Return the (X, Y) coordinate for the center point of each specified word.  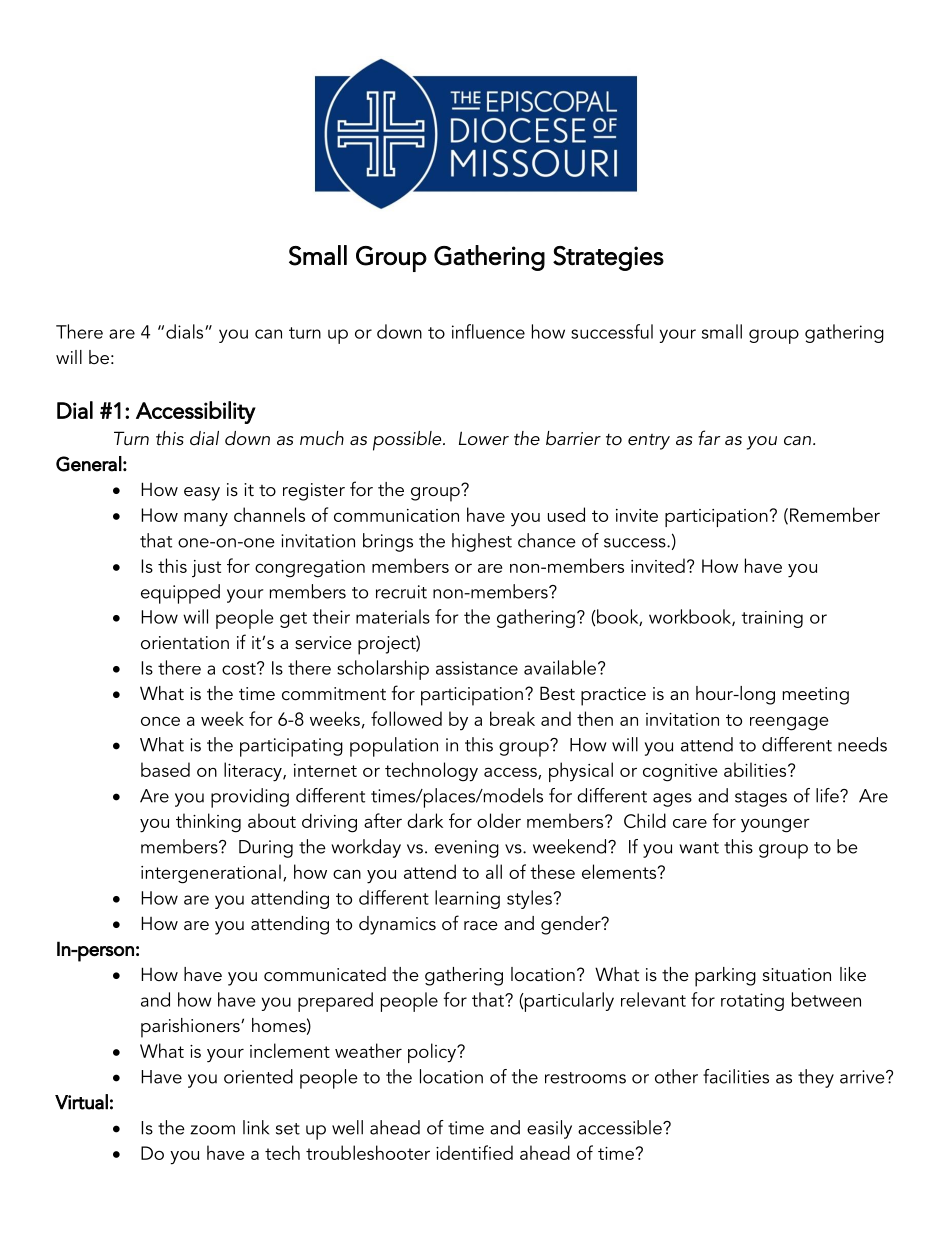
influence (488, 331)
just (206, 568)
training (772, 619)
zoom (212, 1130)
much (322, 438)
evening (467, 849)
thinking (208, 823)
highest (482, 542)
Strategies (608, 258)
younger (775, 825)
